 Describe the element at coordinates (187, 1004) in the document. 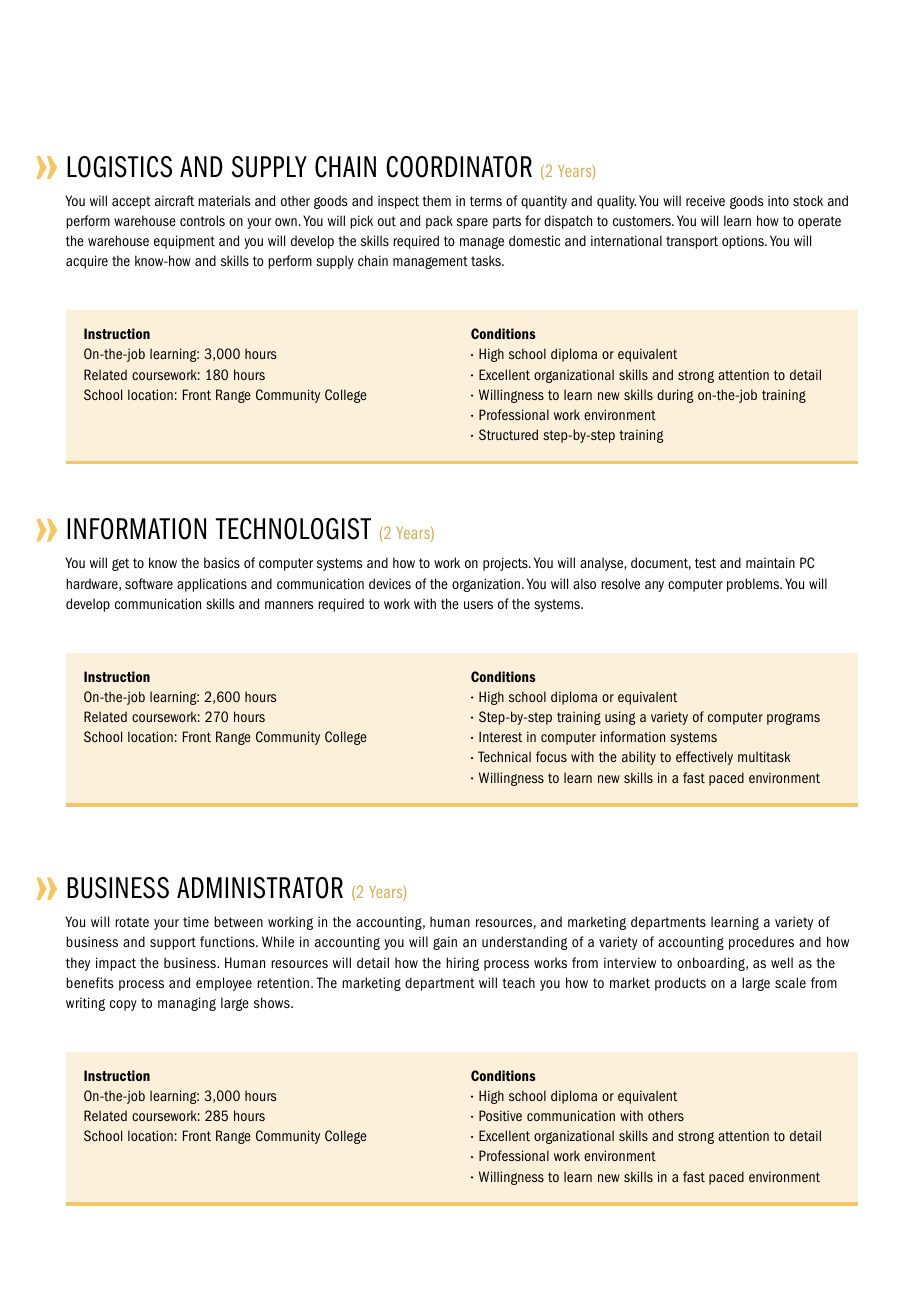

I see `managing` at that location.
